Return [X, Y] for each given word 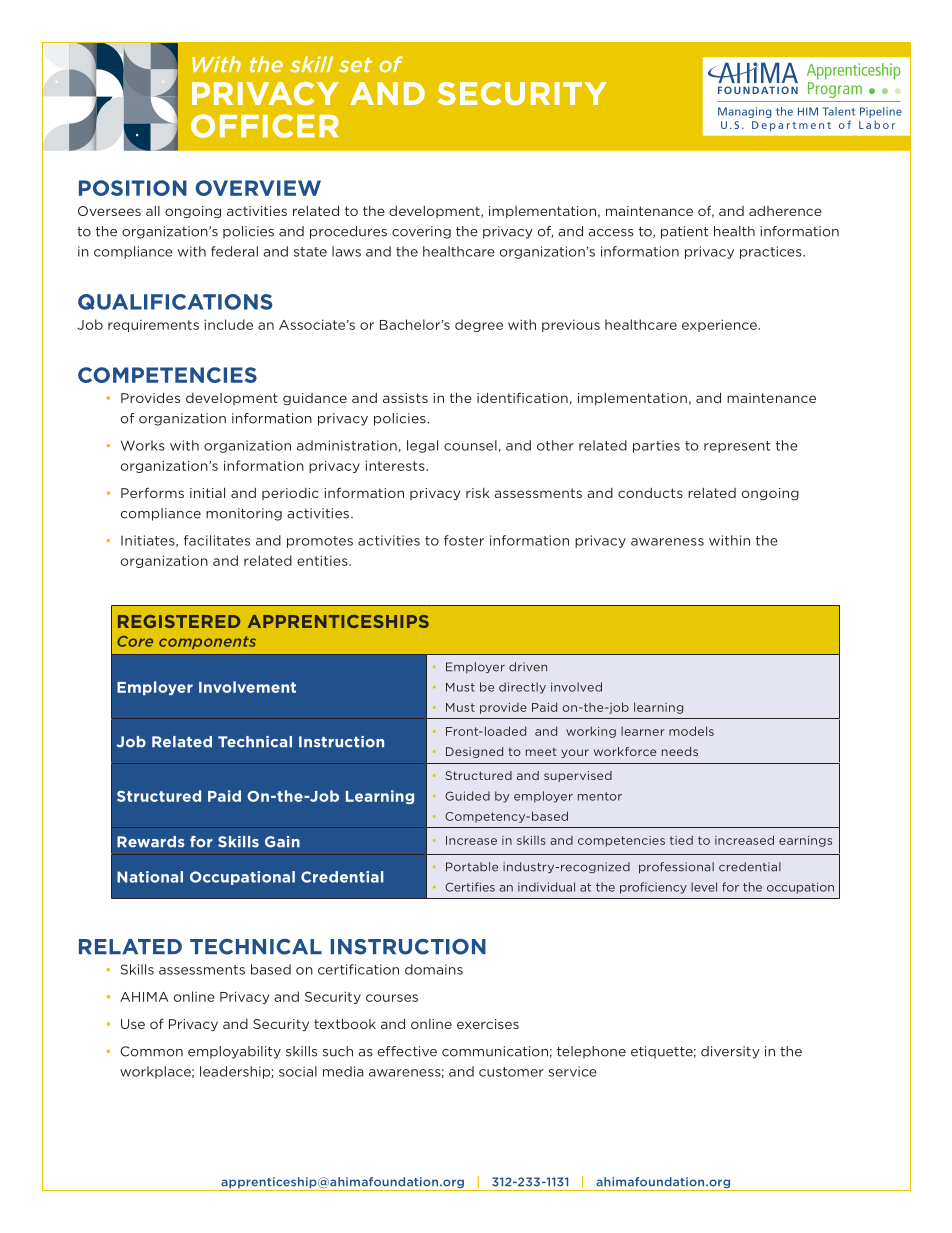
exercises [488, 1024]
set [355, 65]
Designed [474, 752]
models [691, 731]
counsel [470, 445]
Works [143, 445]
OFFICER [265, 126]
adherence [785, 211]
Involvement [247, 687]
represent [737, 447]
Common [151, 1051]
